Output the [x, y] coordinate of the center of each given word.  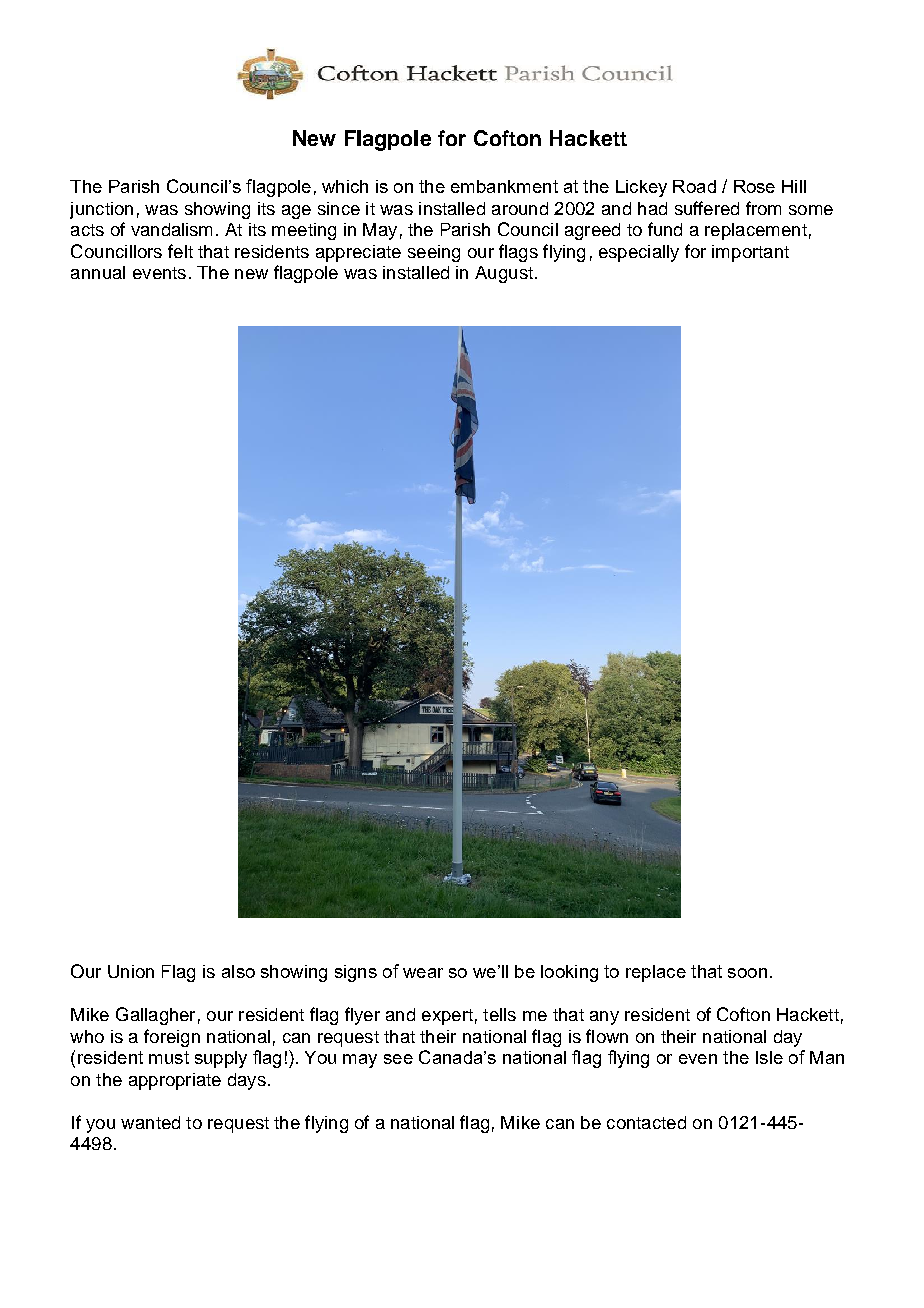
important [750, 253]
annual [98, 272]
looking [569, 973]
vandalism [171, 229]
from [763, 208]
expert [447, 1017]
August [504, 274]
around [520, 208]
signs [356, 973]
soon [747, 973]
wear [423, 973]
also [238, 971]
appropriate [175, 1081]
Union [131, 971]
